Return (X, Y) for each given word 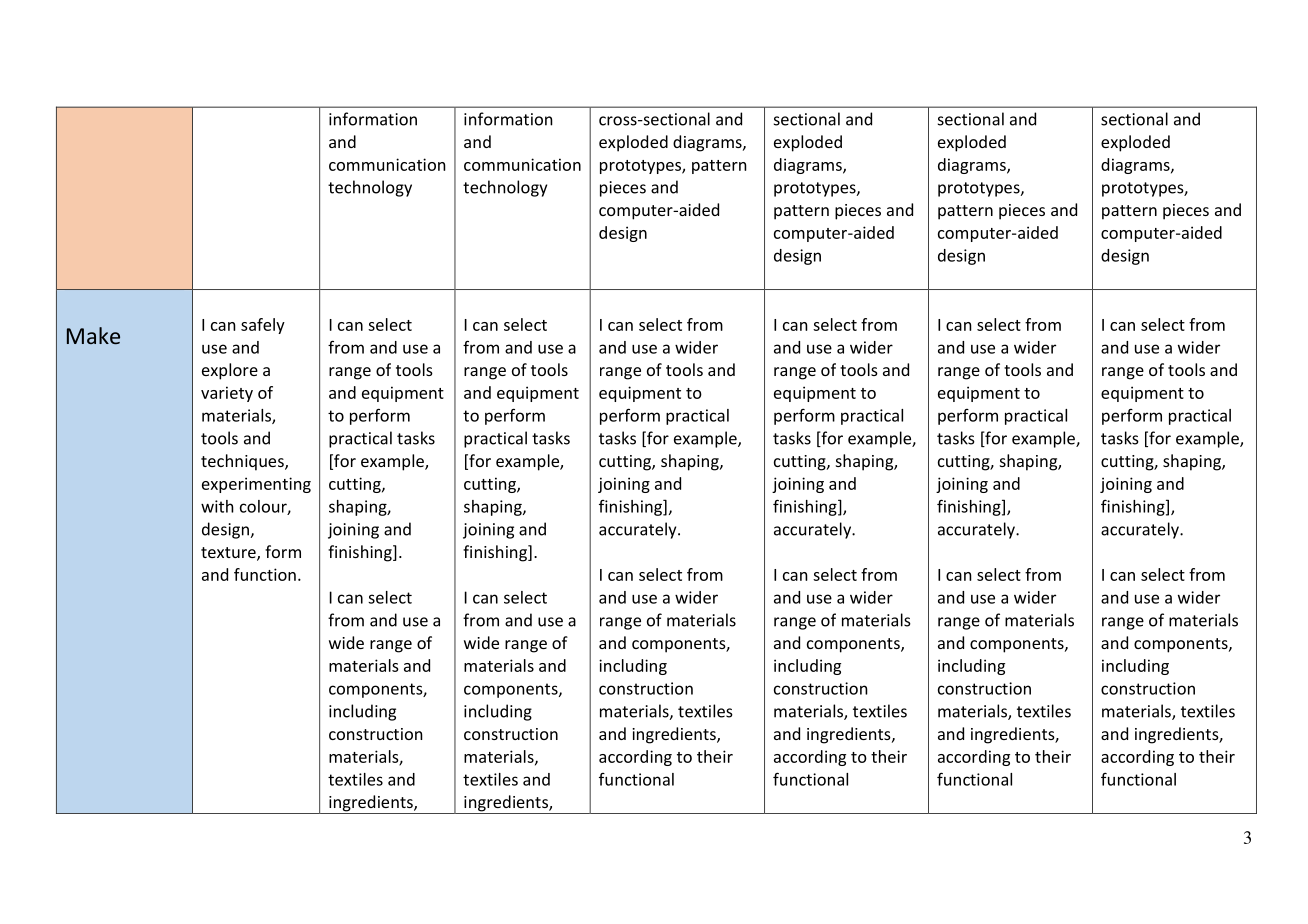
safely (263, 326)
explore (230, 371)
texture (229, 554)
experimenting (256, 485)
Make (93, 335)
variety (227, 394)
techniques (243, 462)
